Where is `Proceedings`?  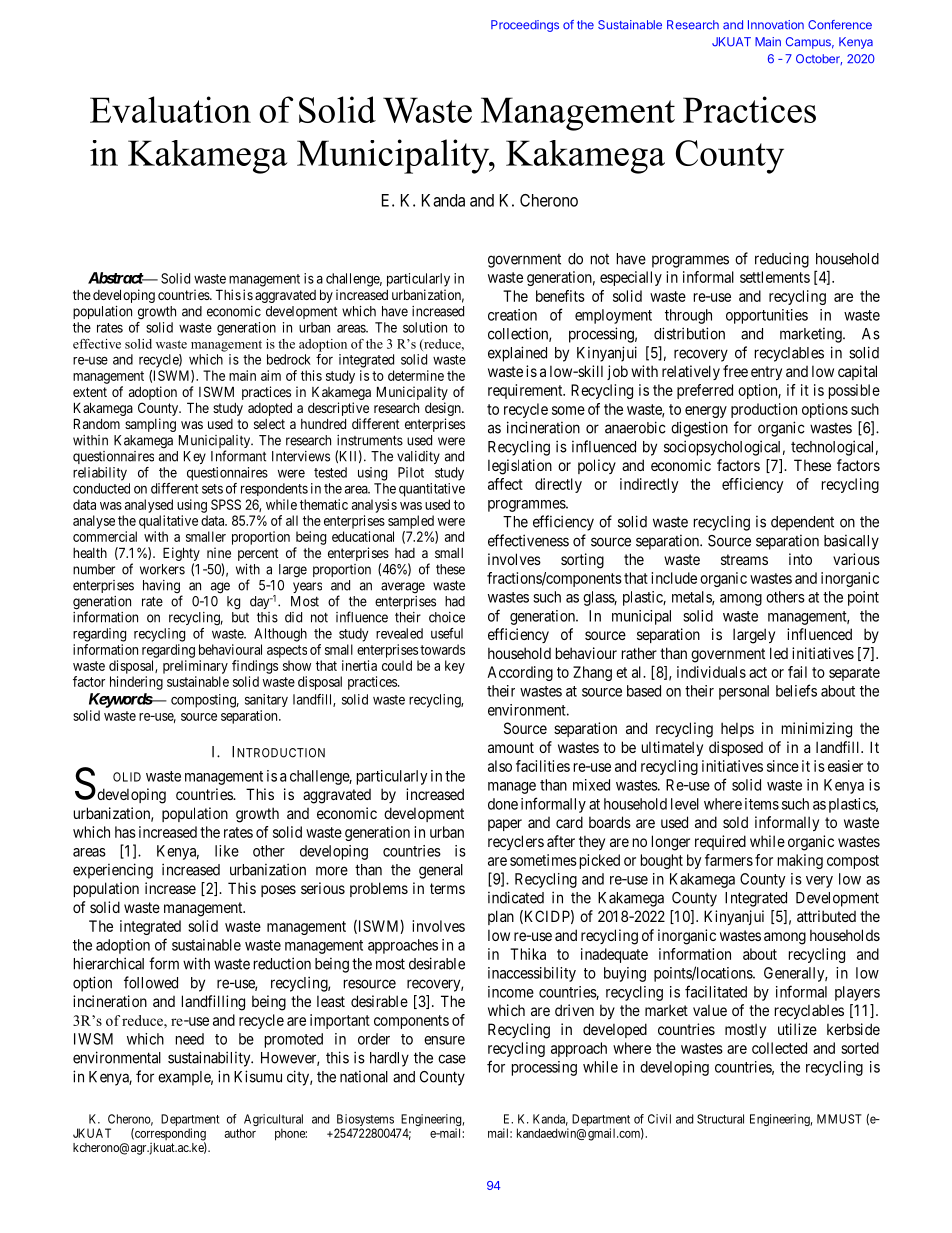
Proceedings is located at coordinates (525, 26).
